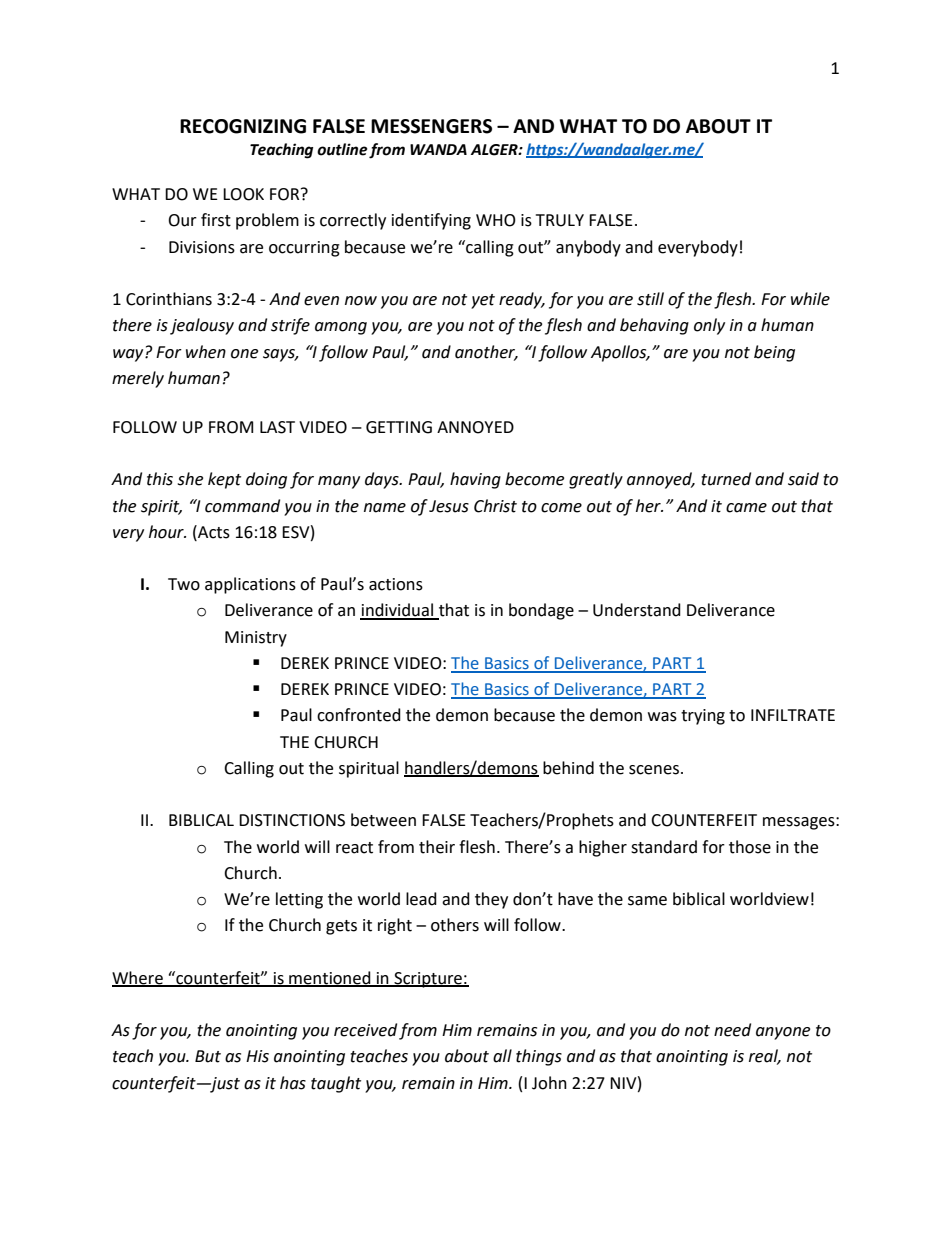 Image resolution: width=952 pixels, height=1233 pixels. What do you see at coordinates (560, 220) in the screenshot?
I see `TRULY` at bounding box center [560, 220].
